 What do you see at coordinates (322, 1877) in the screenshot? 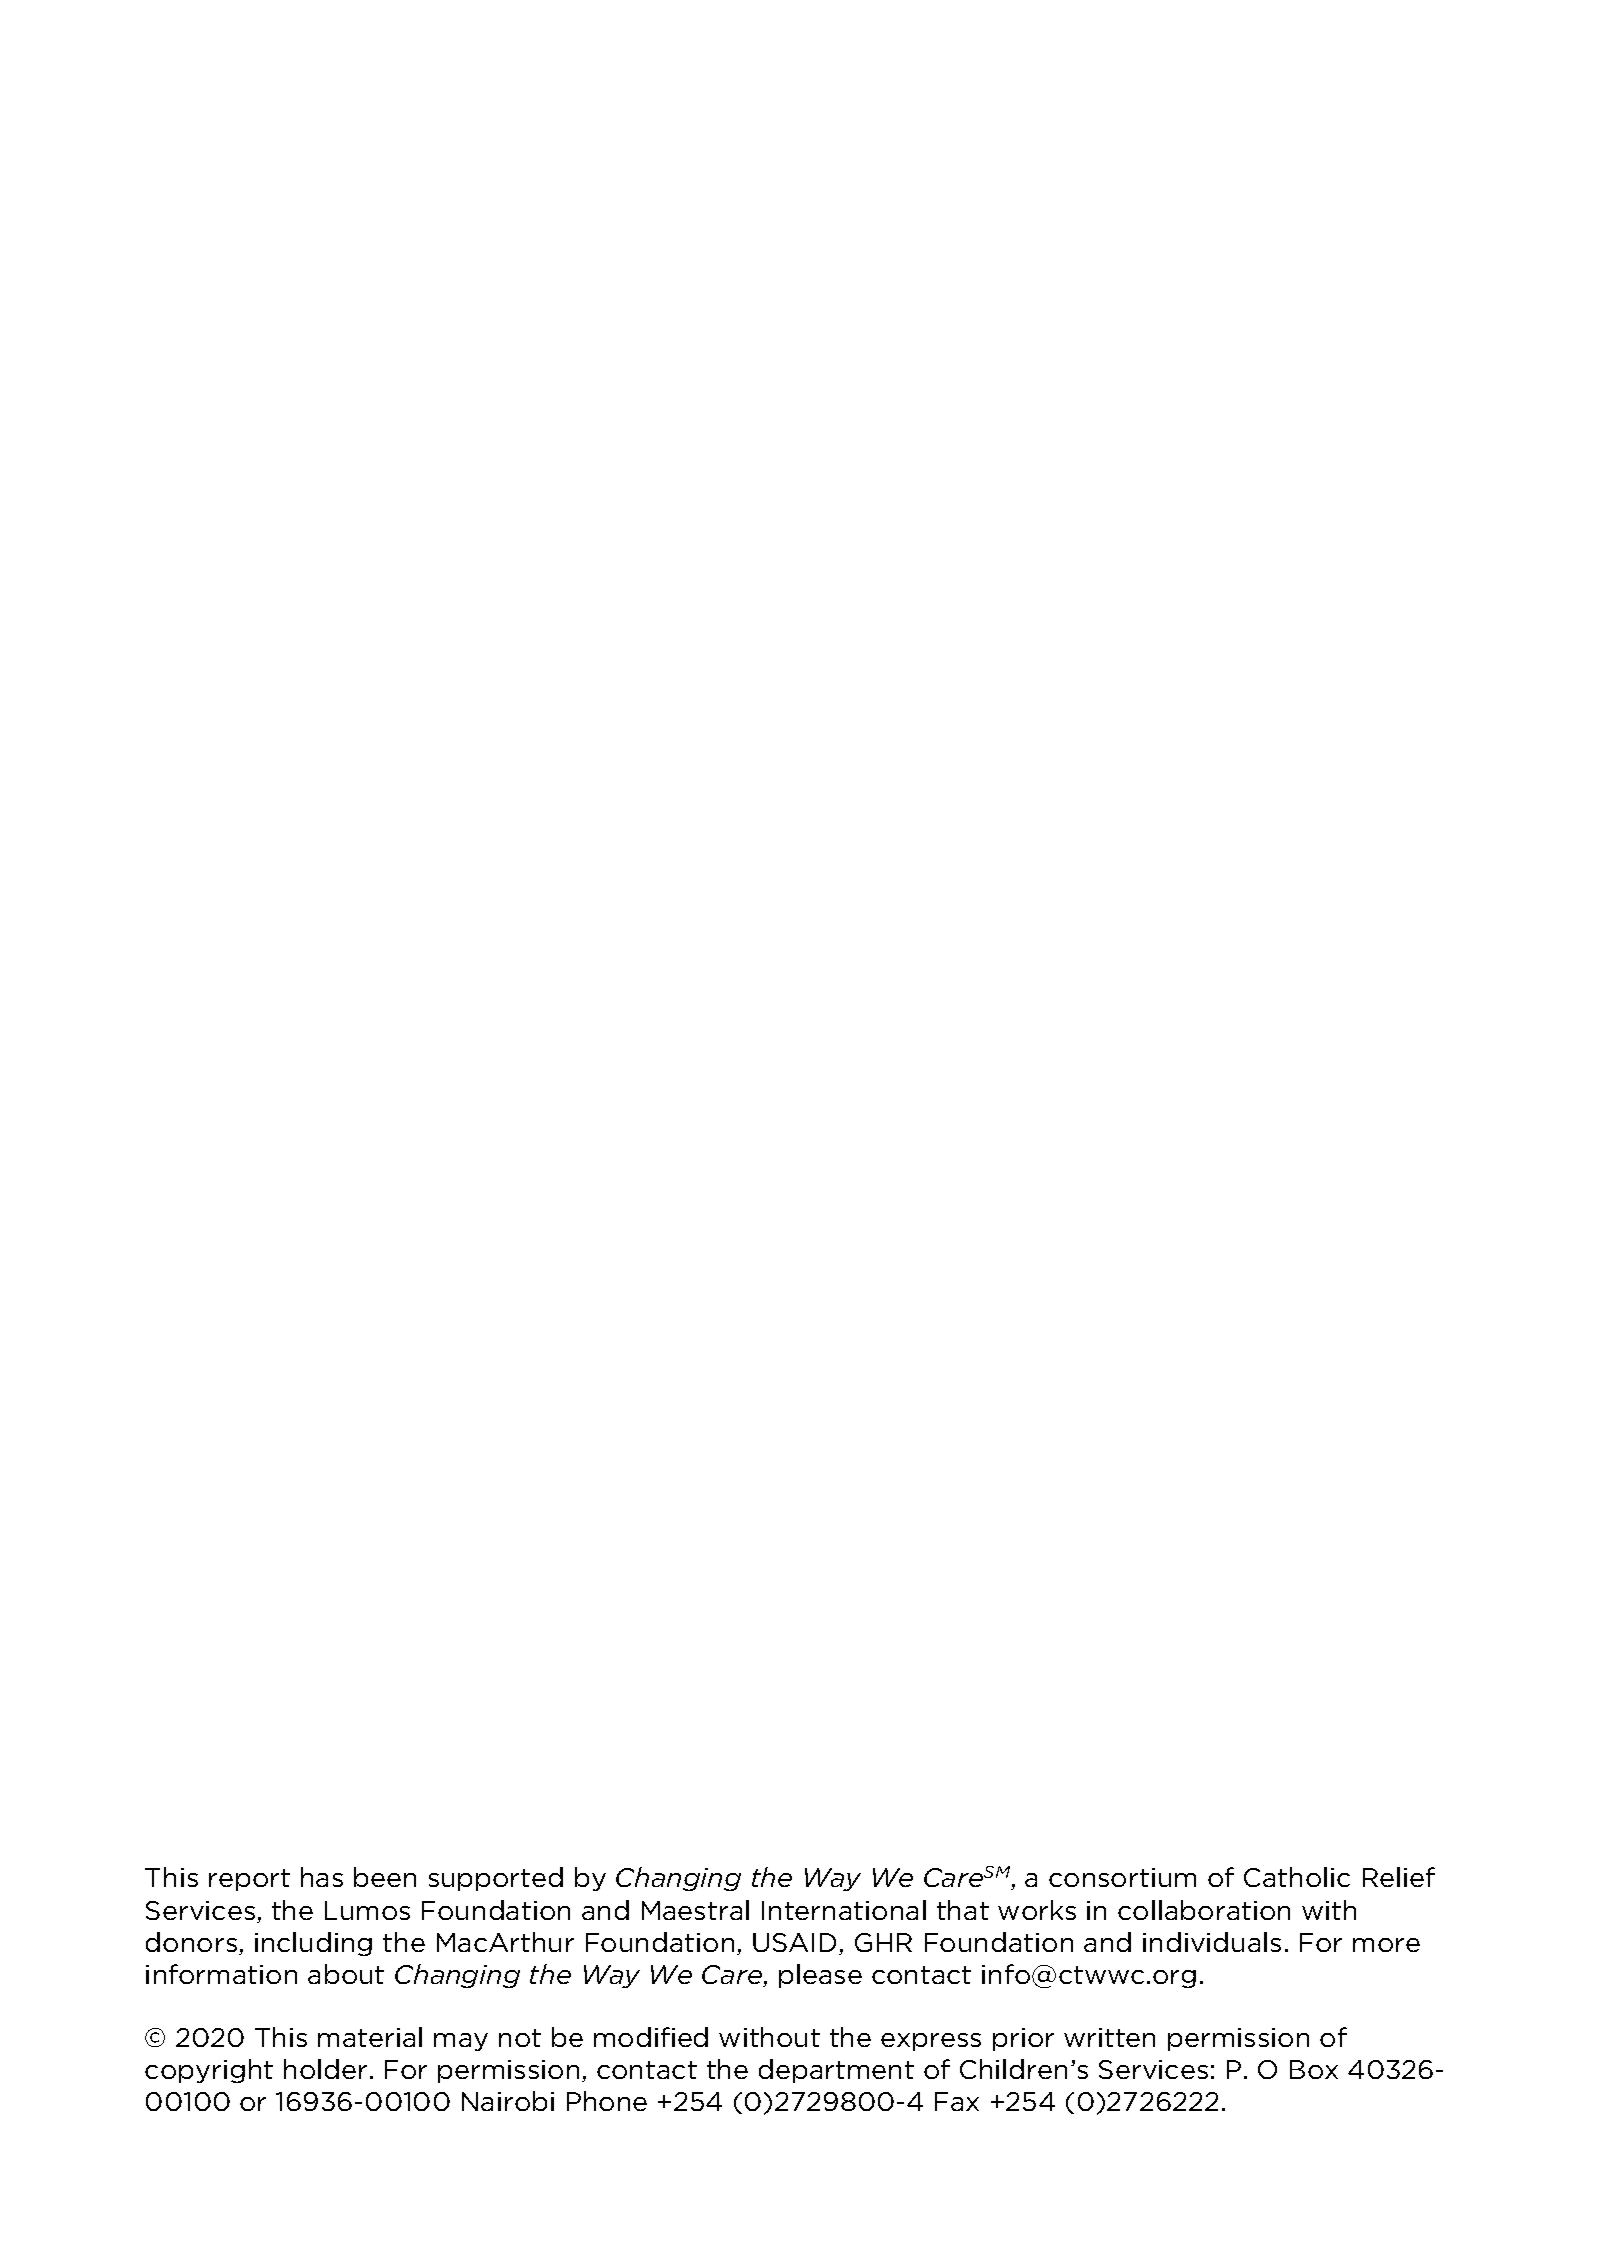
I see `has` at bounding box center [322, 1877].
